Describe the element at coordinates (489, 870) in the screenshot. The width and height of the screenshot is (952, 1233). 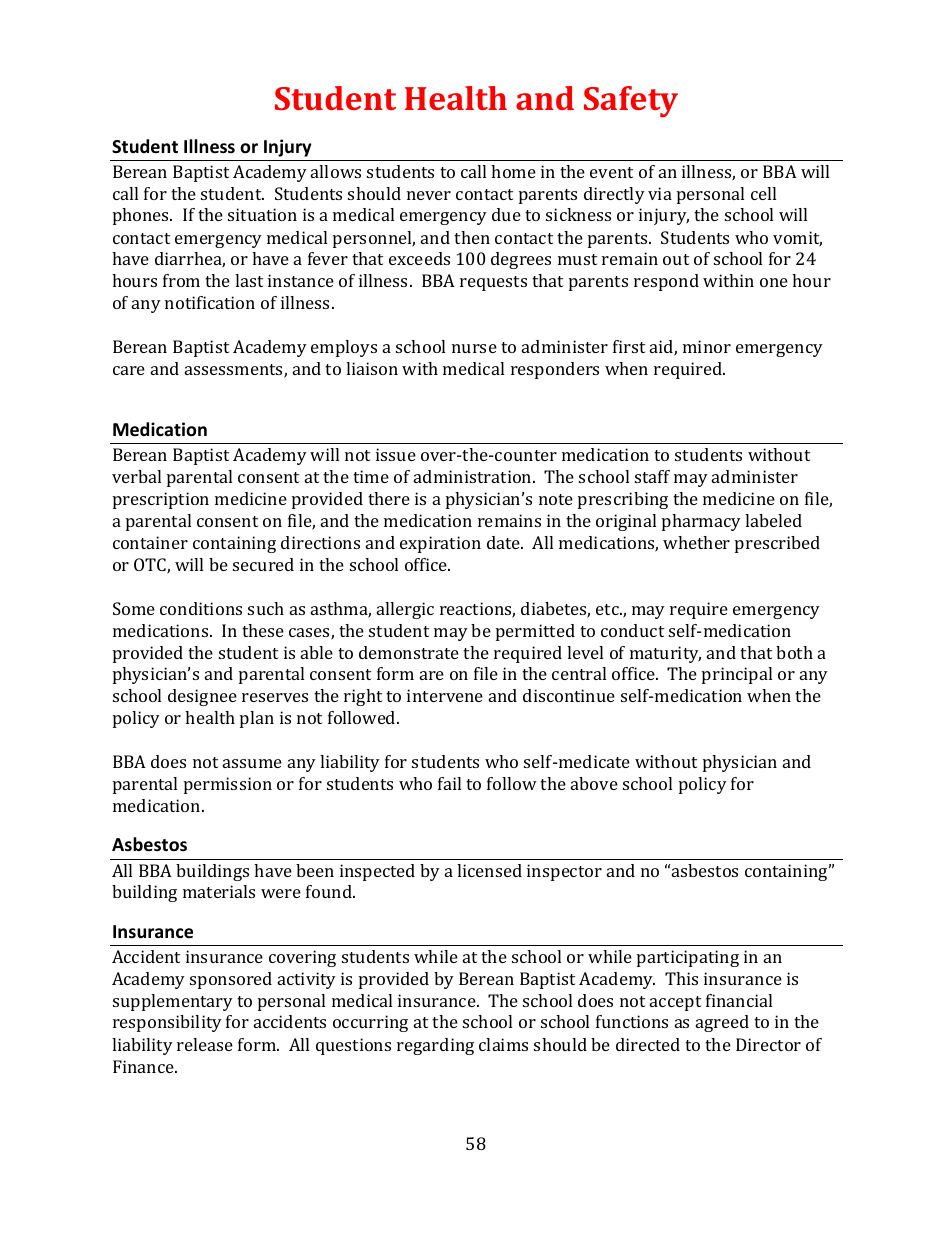
I see `licensed` at that location.
